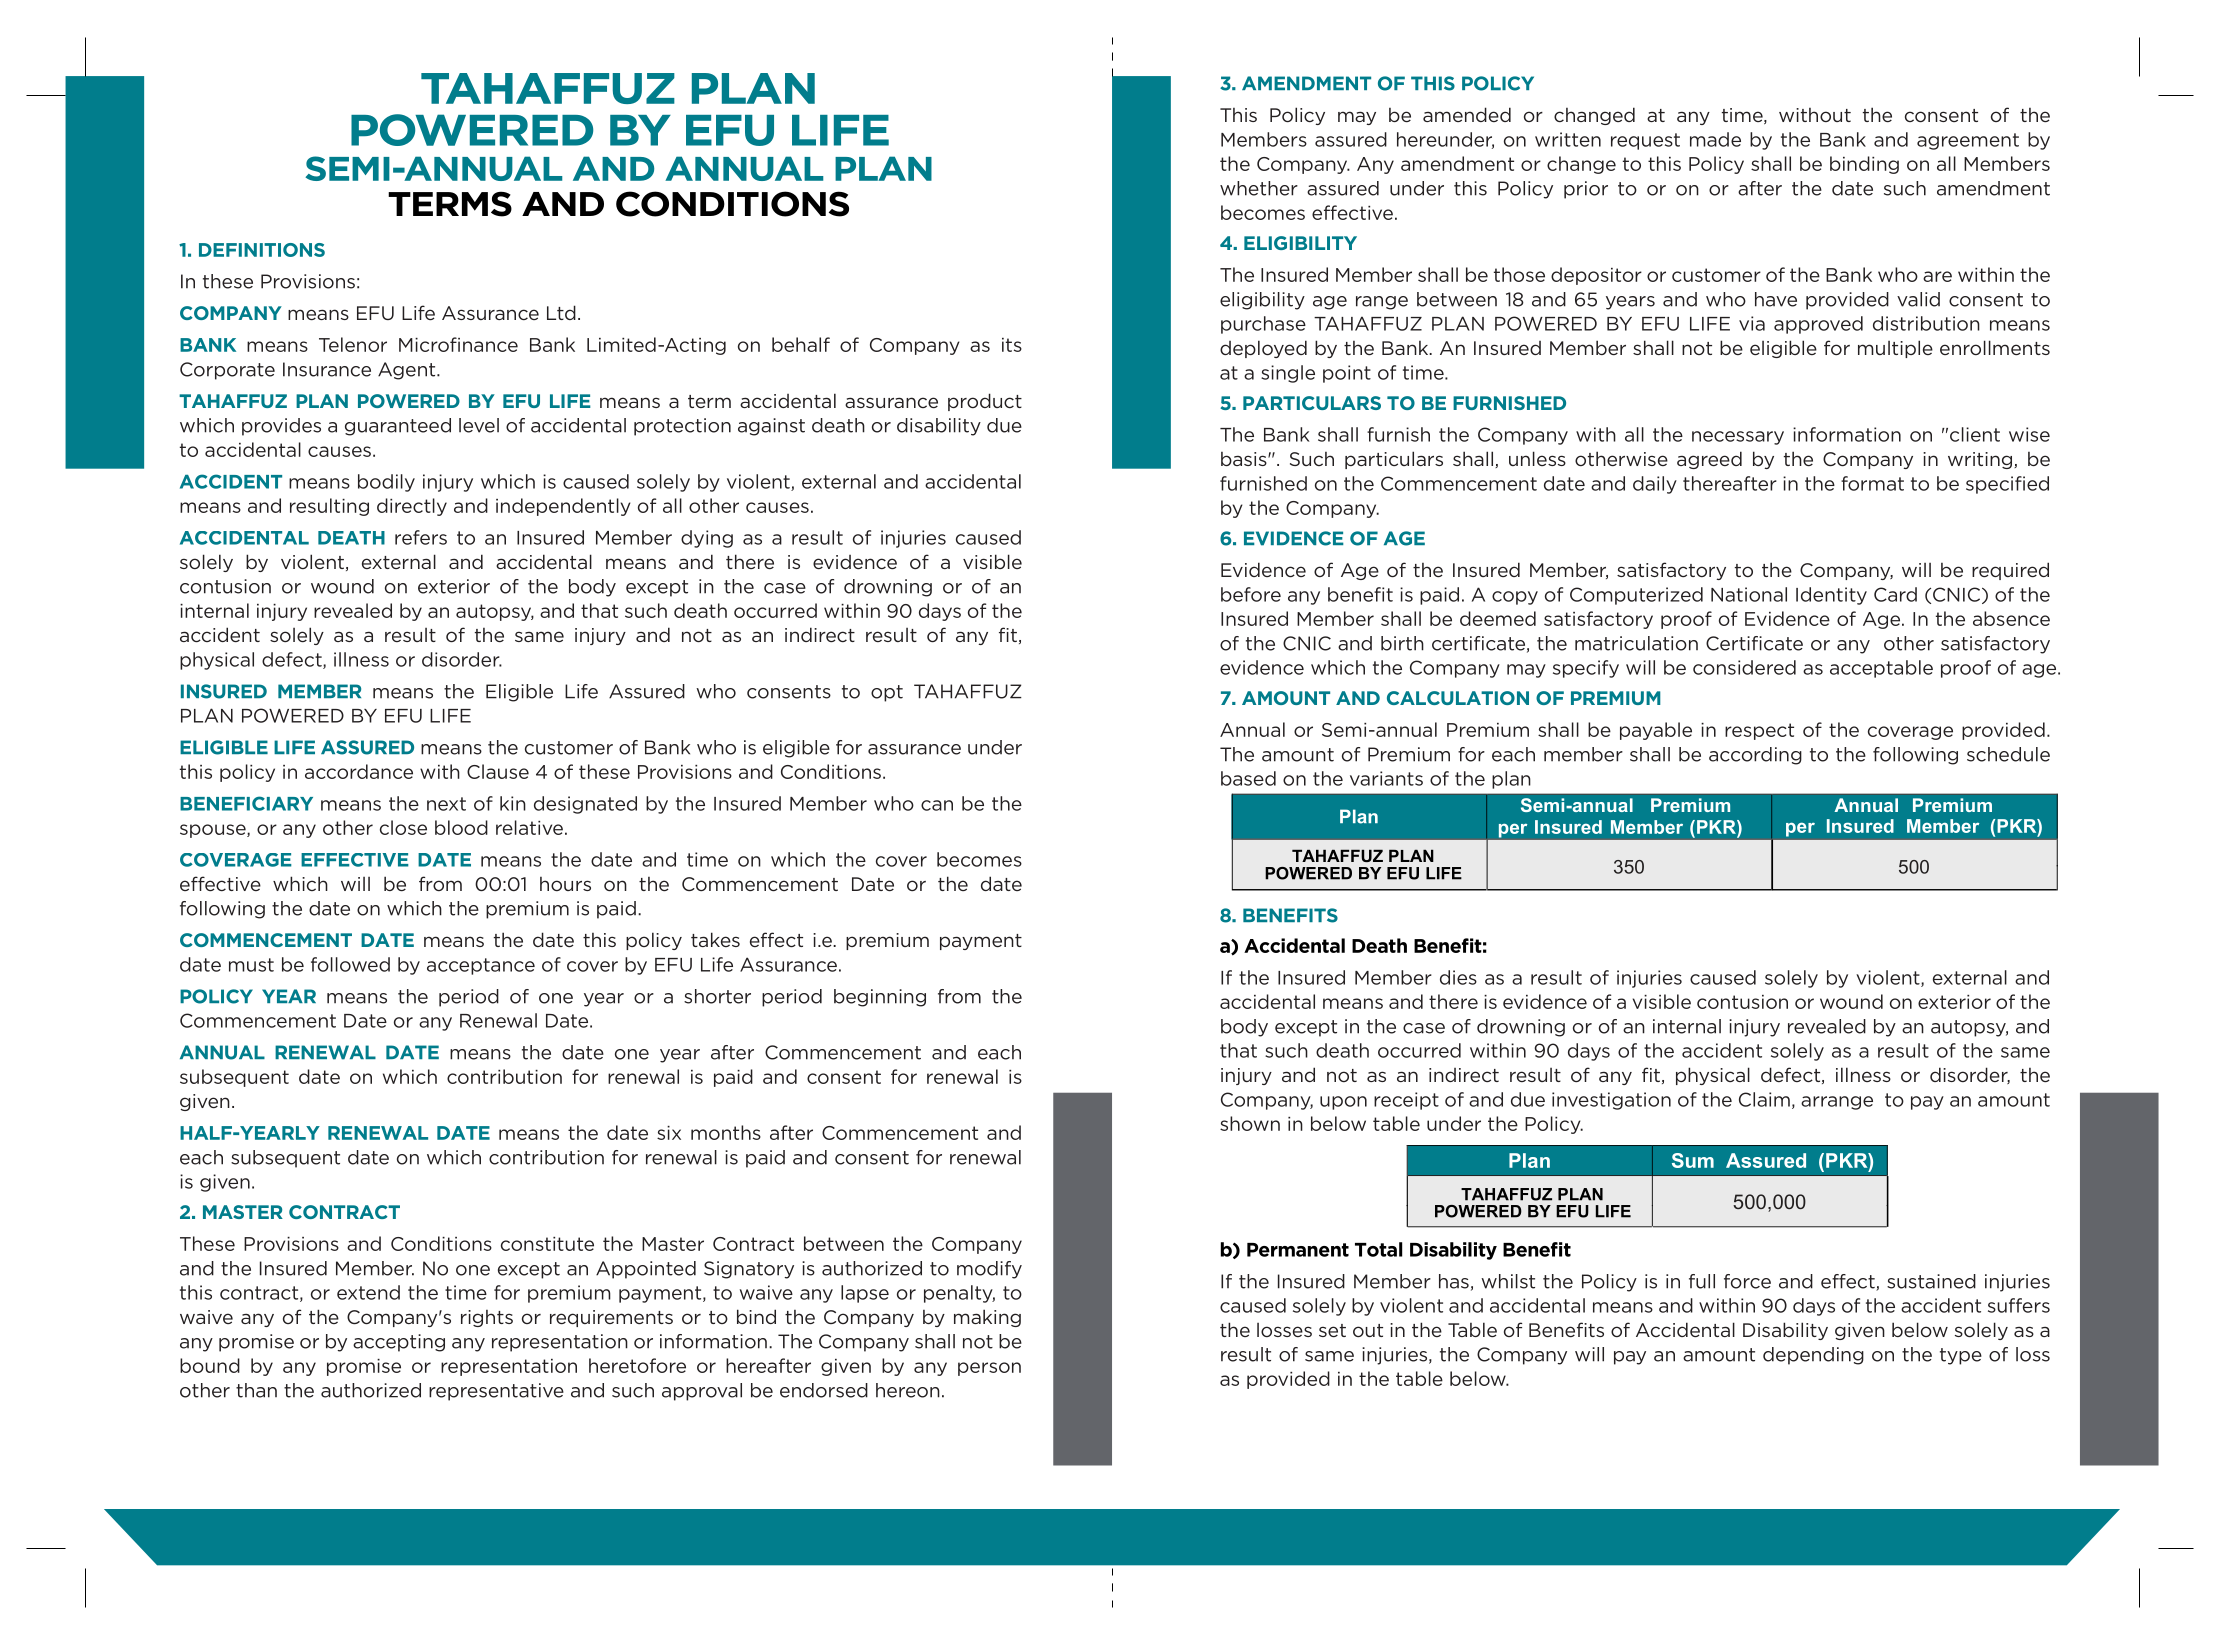 This screenshot has height=1643, width=2218. What do you see at coordinates (481, 966) in the screenshot?
I see `acceptance` at bounding box center [481, 966].
